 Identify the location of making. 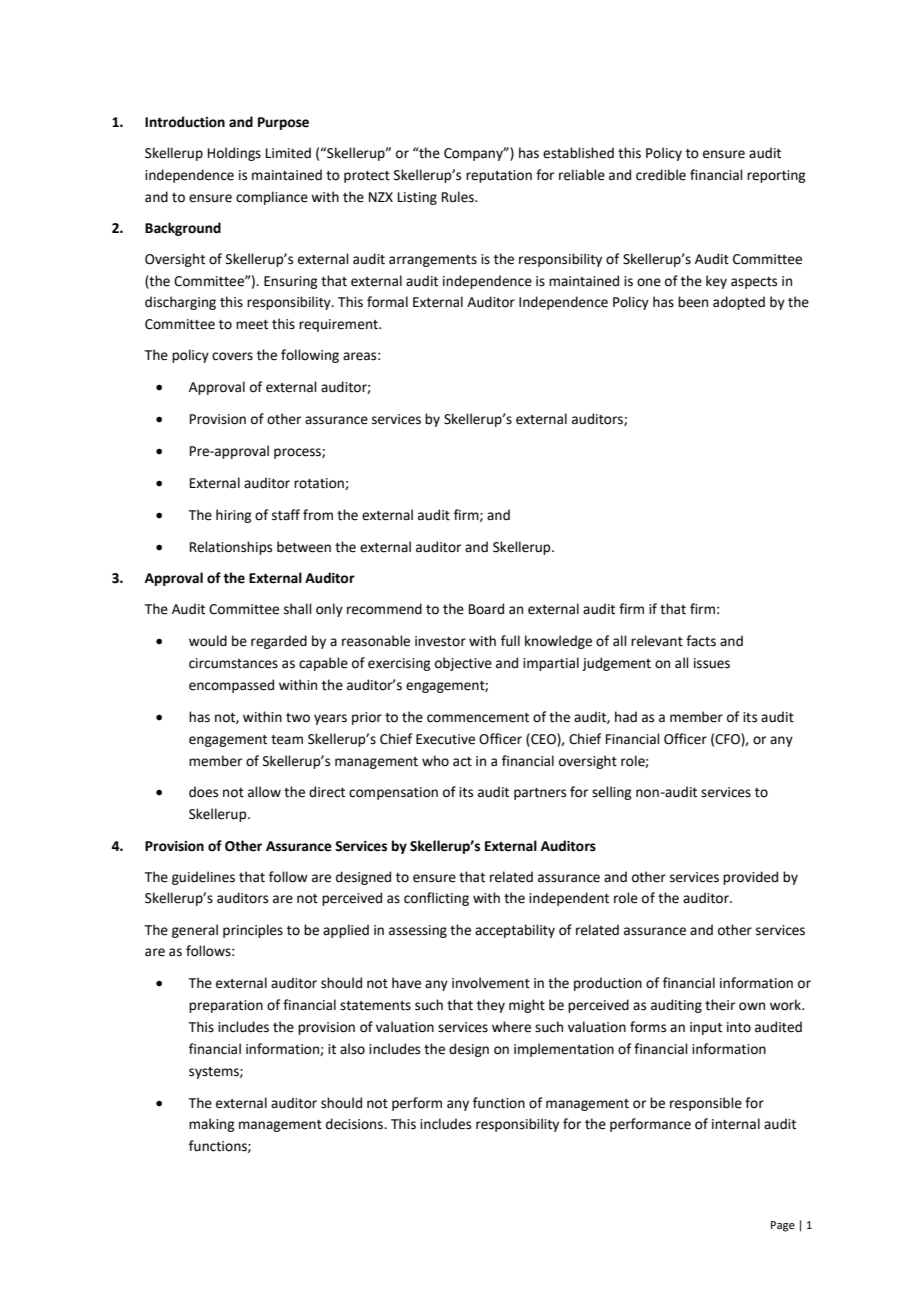
(211, 1125).
